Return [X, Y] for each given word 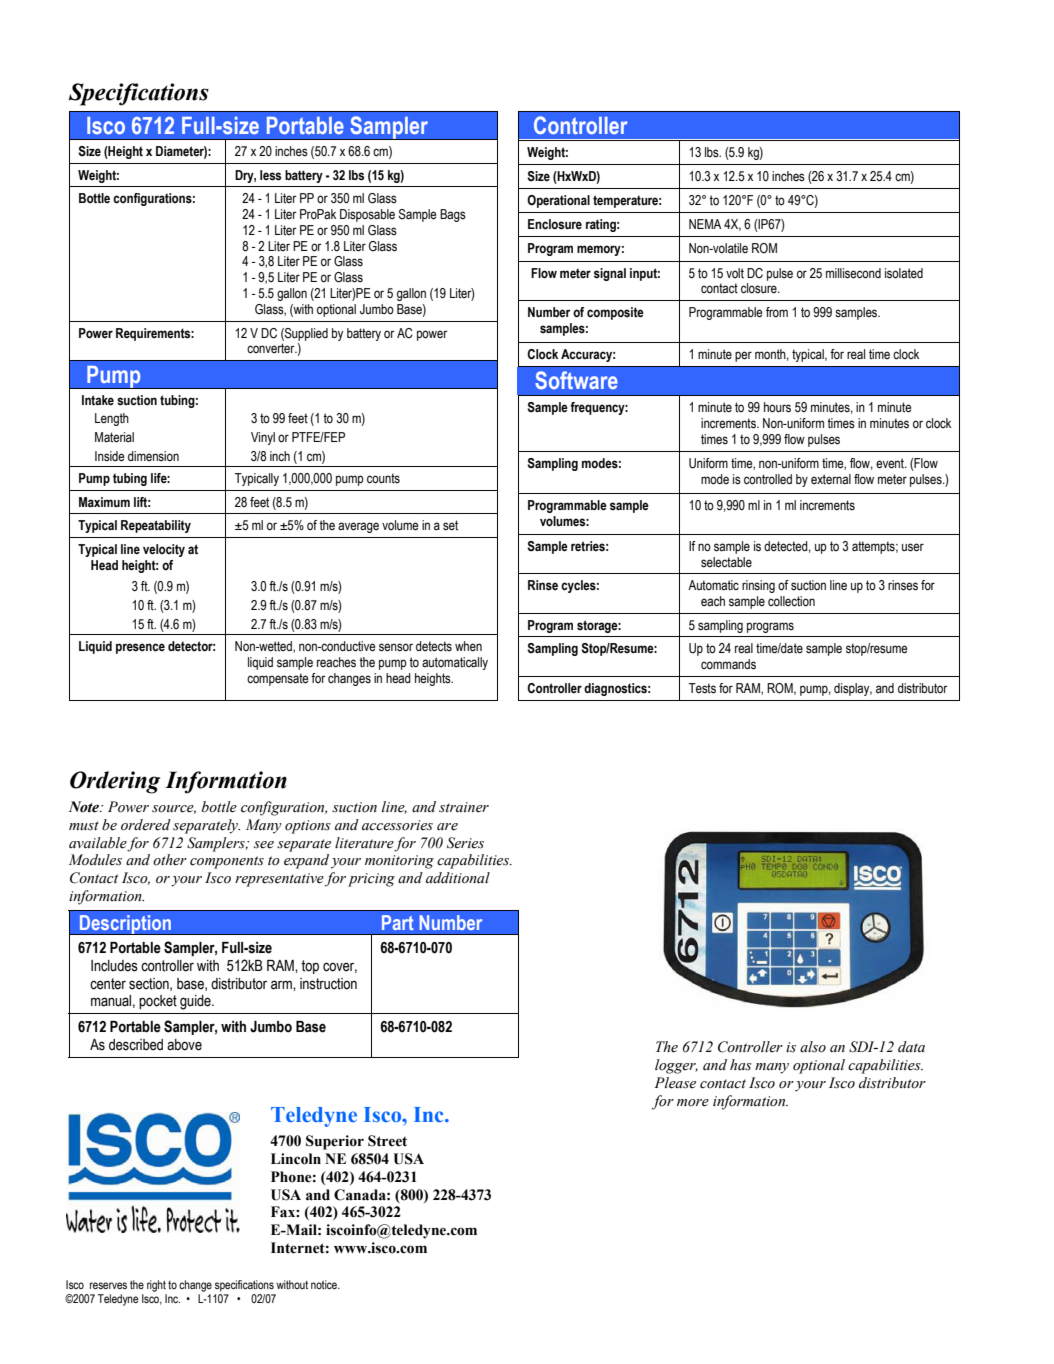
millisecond [853, 273]
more [693, 1103]
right [156, 1286]
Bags [453, 215]
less [270, 175]
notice [325, 1284]
